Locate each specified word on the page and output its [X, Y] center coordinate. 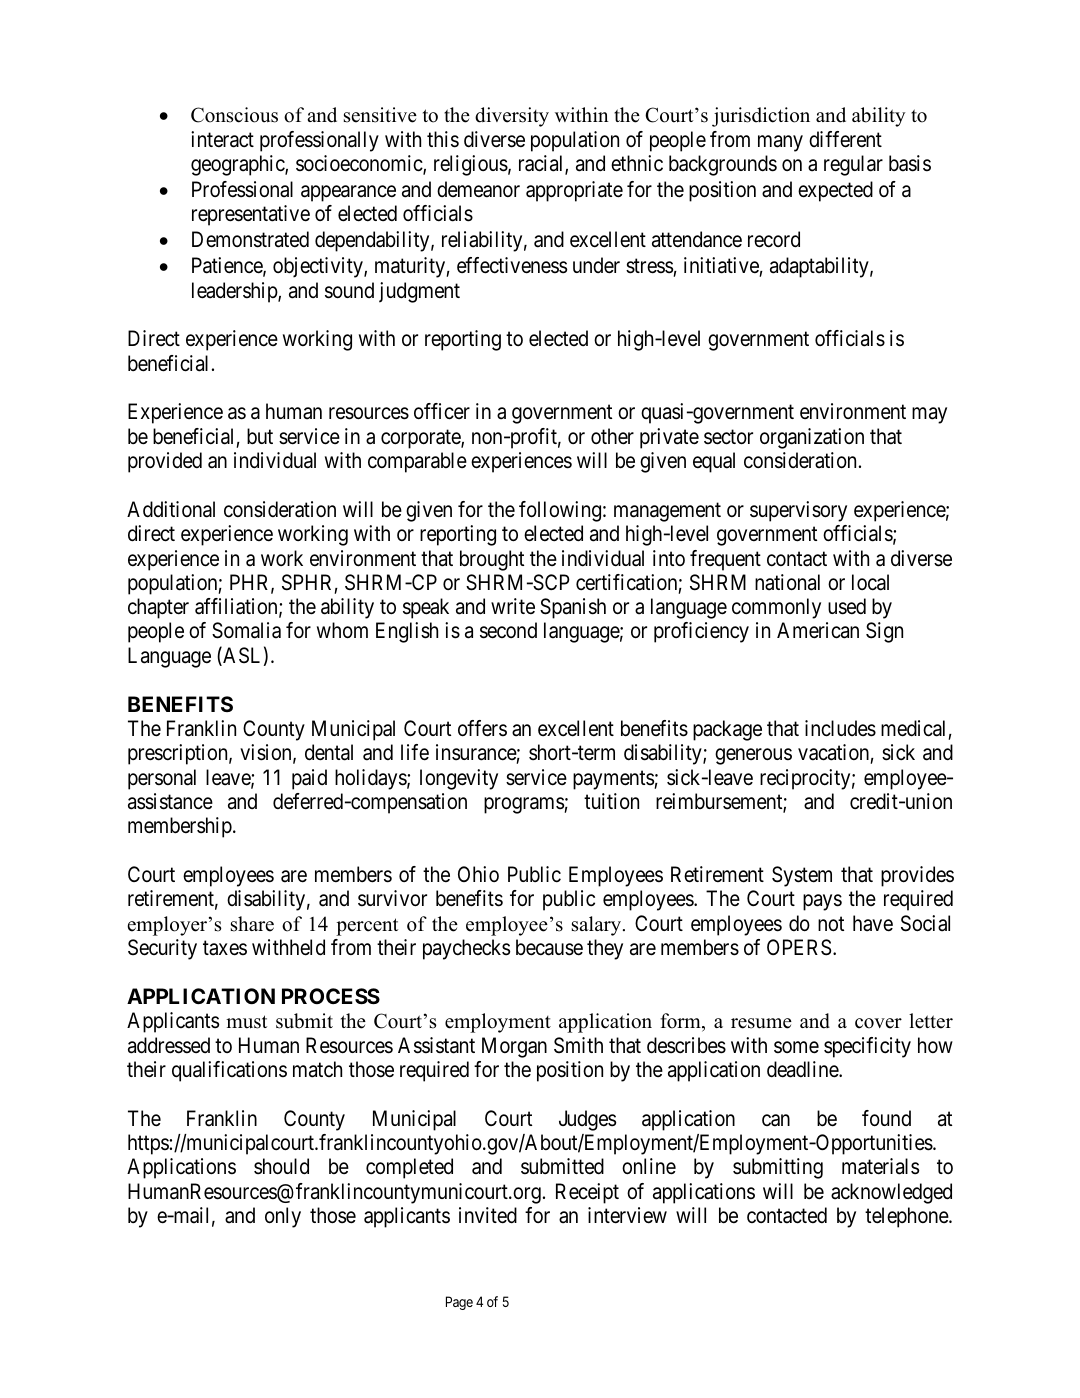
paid [309, 779]
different [845, 139]
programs [524, 805]
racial [542, 164]
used [847, 606]
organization [812, 438]
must [246, 1022]
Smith [578, 1045]
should [281, 1166]
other [612, 436]
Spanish [573, 608]
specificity [867, 1047]
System [802, 876]
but [260, 436]
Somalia [246, 630]
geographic [238, 165]
